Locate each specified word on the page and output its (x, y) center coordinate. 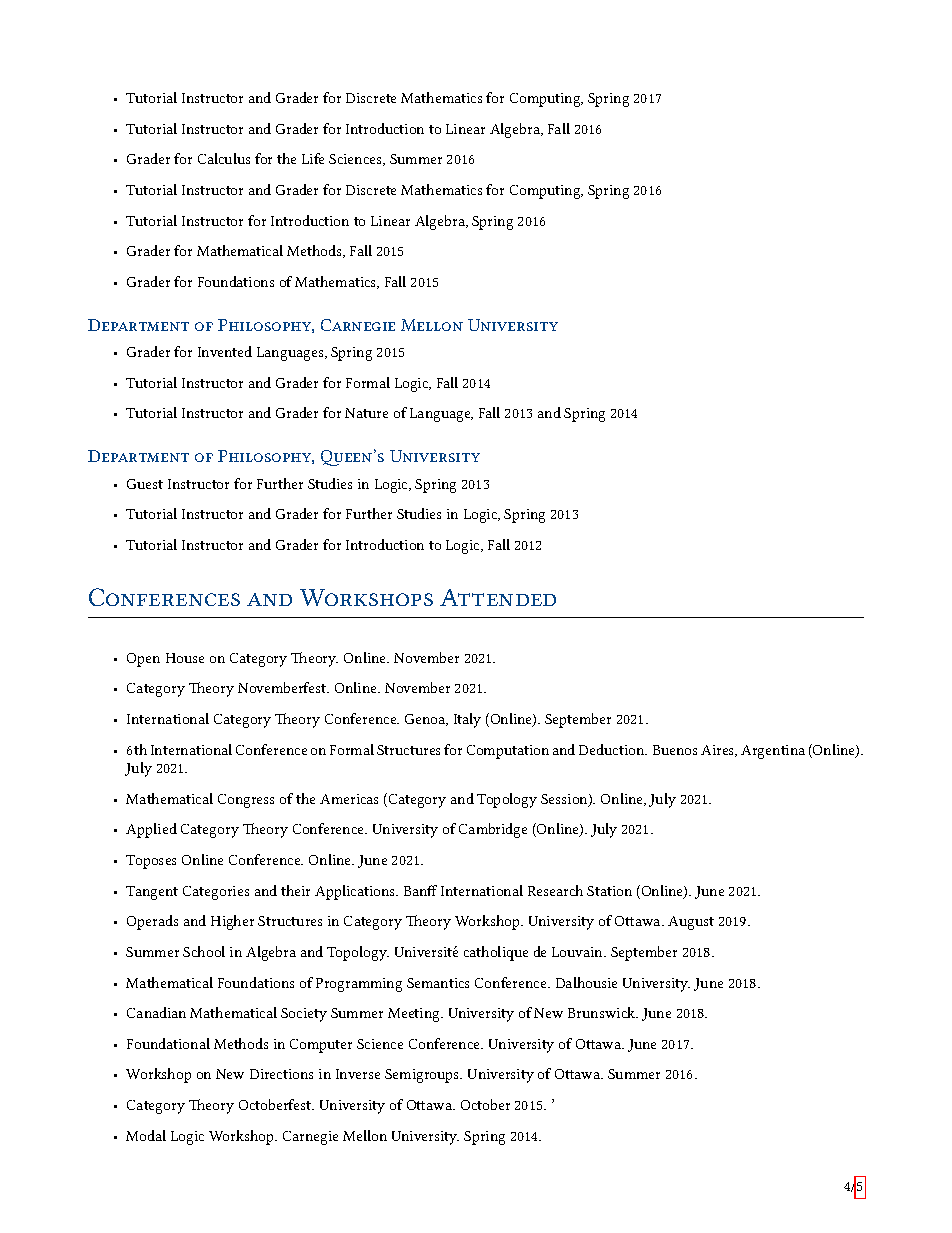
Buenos (675, 750)
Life (313, 158)
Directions (281, 1074)
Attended (498, 597)
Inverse (358, 1074)
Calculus (224, 158)
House (185, 658)
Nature (366, 413)
